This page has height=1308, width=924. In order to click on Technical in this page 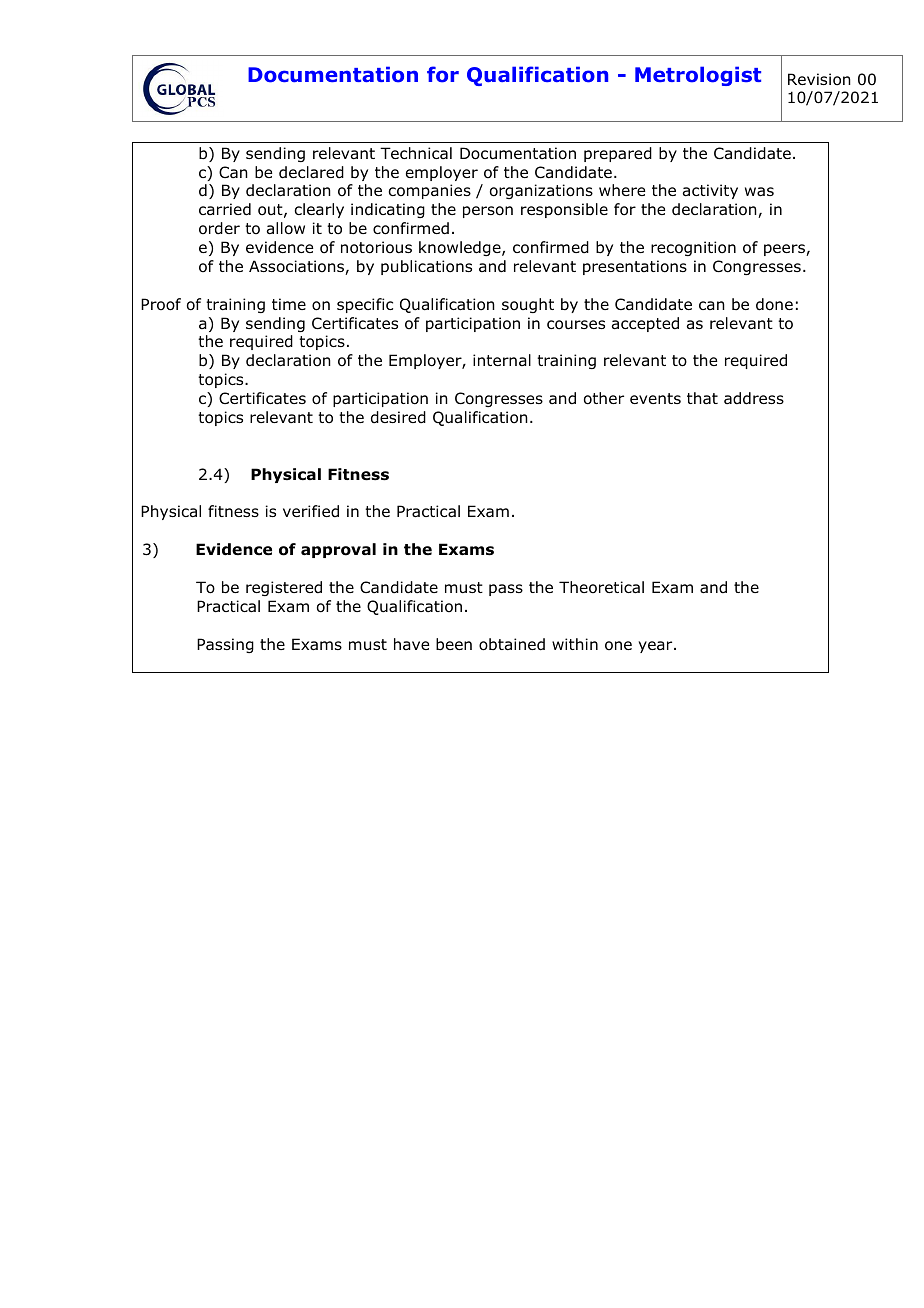, I will do `click(416, 153)`.
